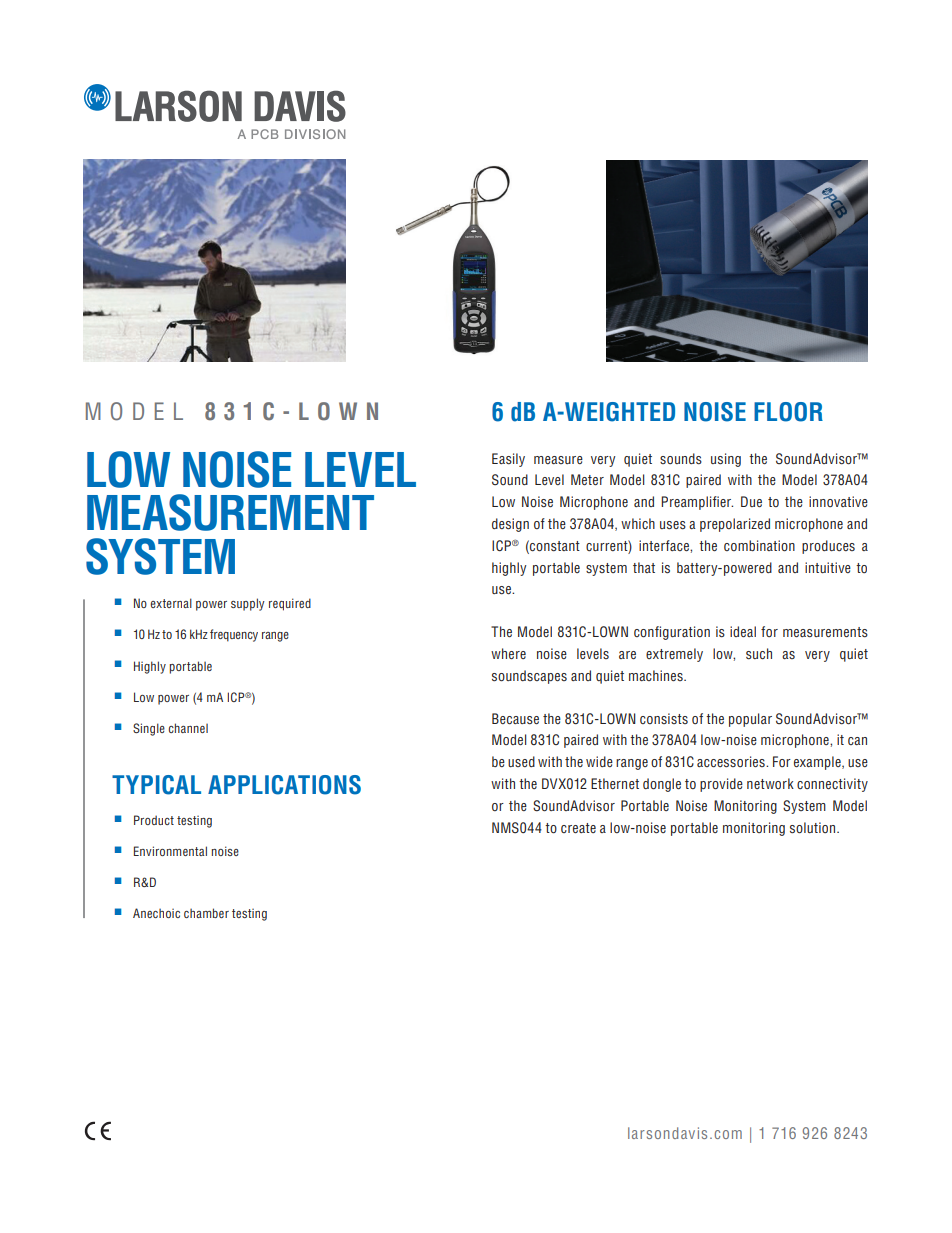 The height and width of the screenshot is (1233, 952). What do you see at coordinates (750, 720) in the screenshot?
I see `popular` at bounding box center [750, 720].
